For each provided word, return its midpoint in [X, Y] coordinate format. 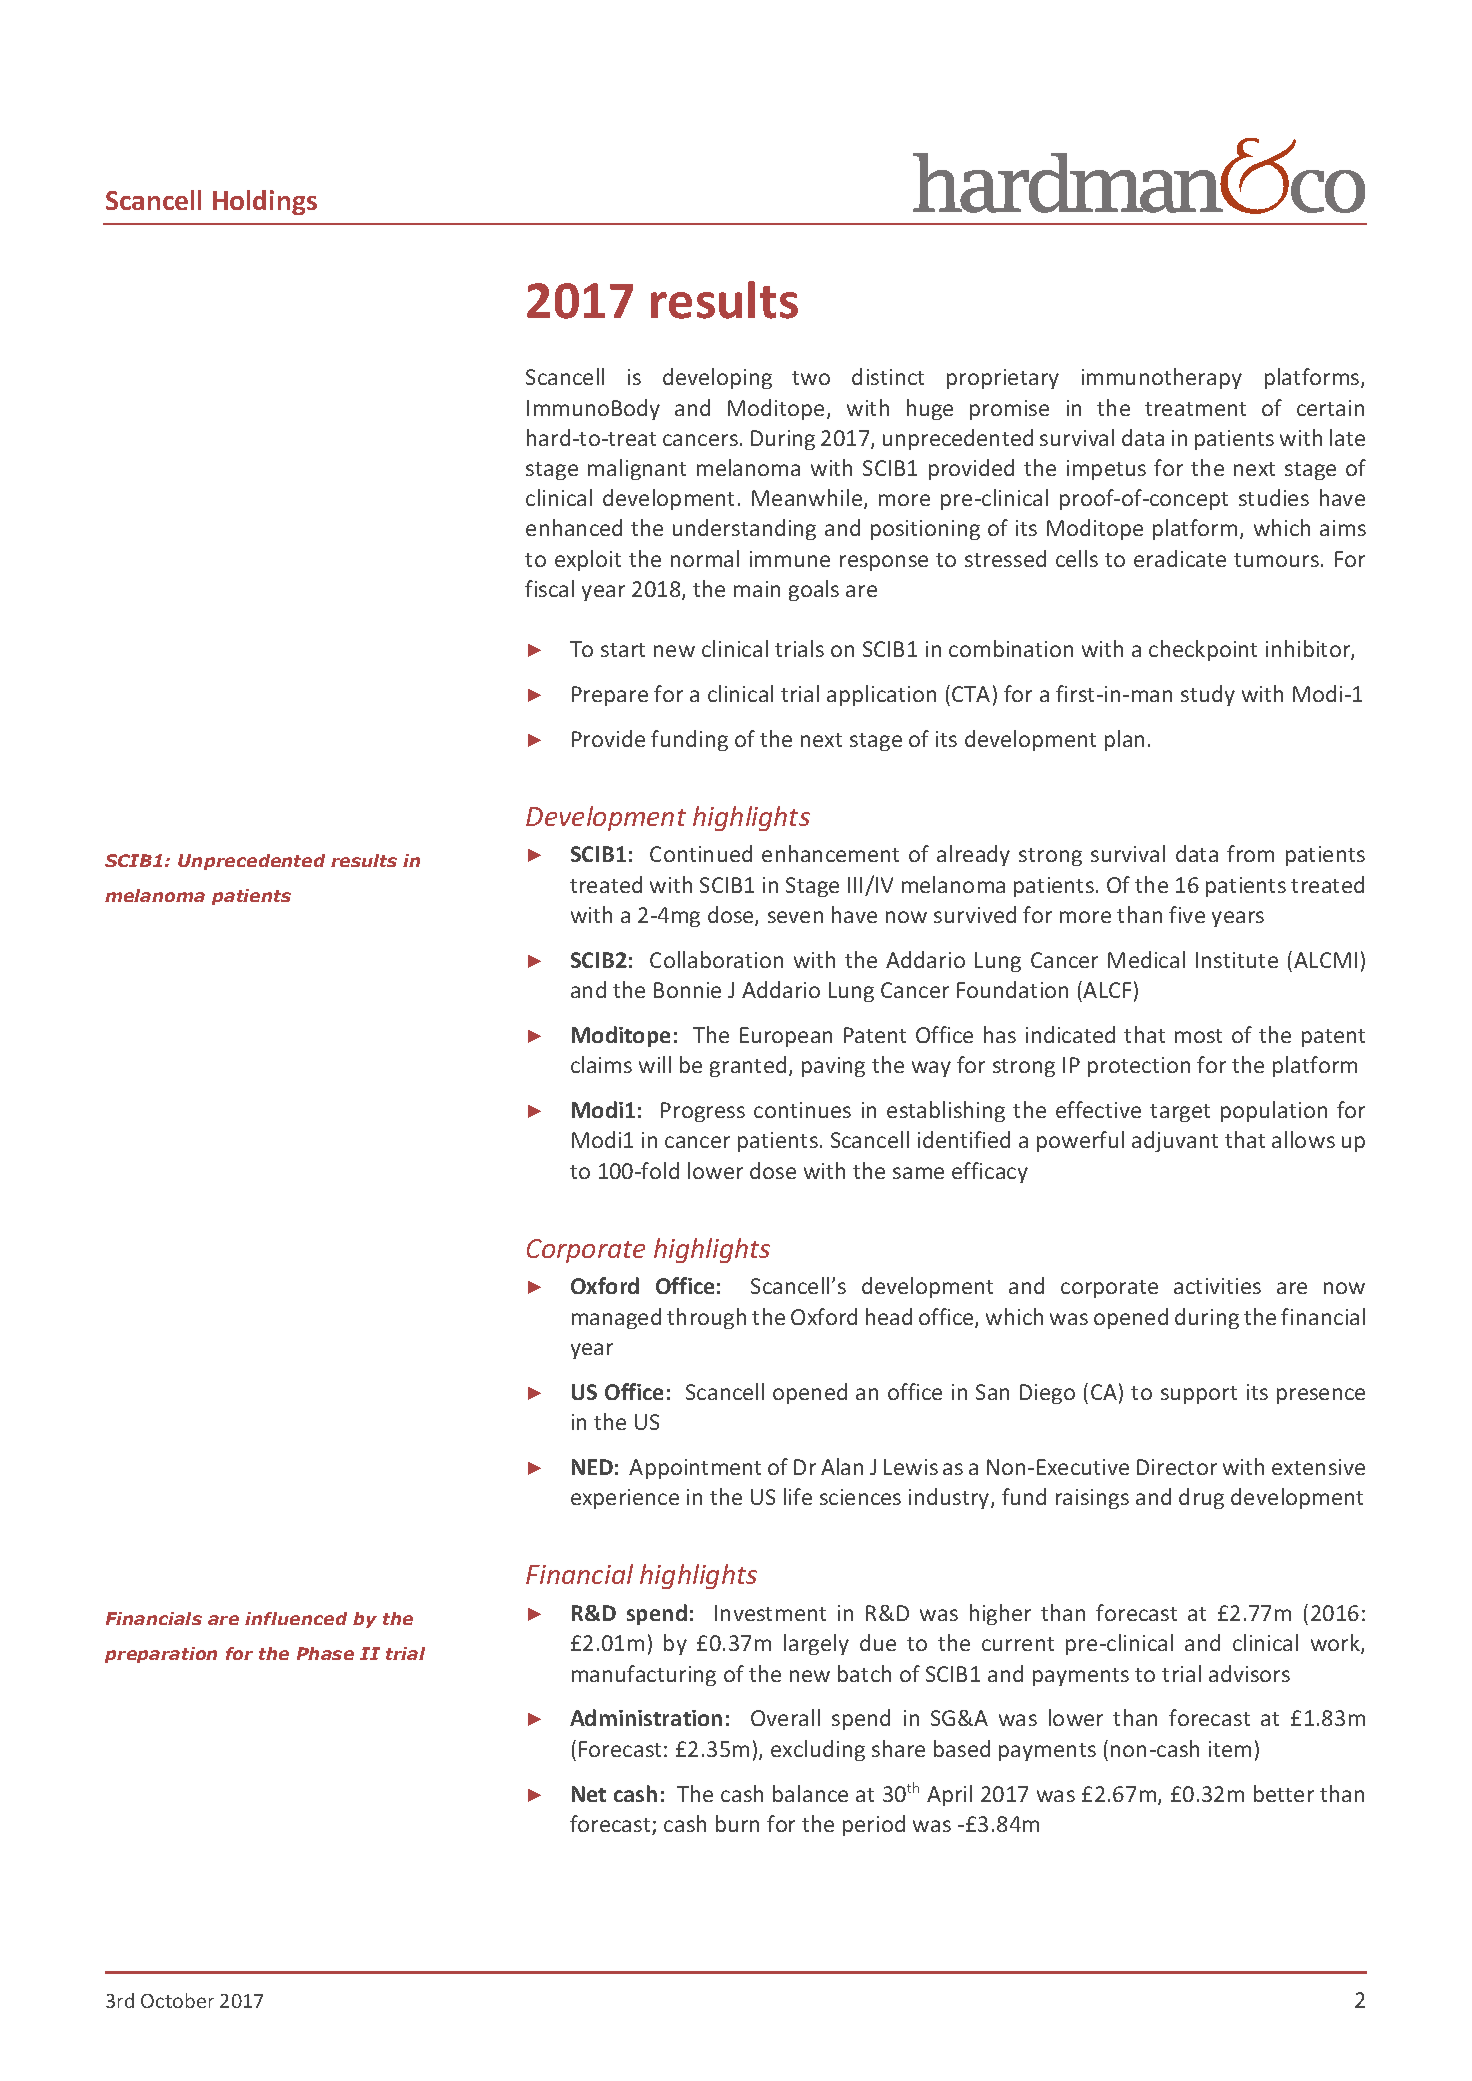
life [798, 1496]
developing [717, 378]
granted [748, 1066]
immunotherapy [1162, 378]
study [1208, 695]
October [177, 2000]
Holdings [265, 202]
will [655, 1064]
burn [737, 1823]
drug [1201, 1498]
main [757, 589]
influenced [296, 1618]
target [1180, 1113]
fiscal [549, 588]
